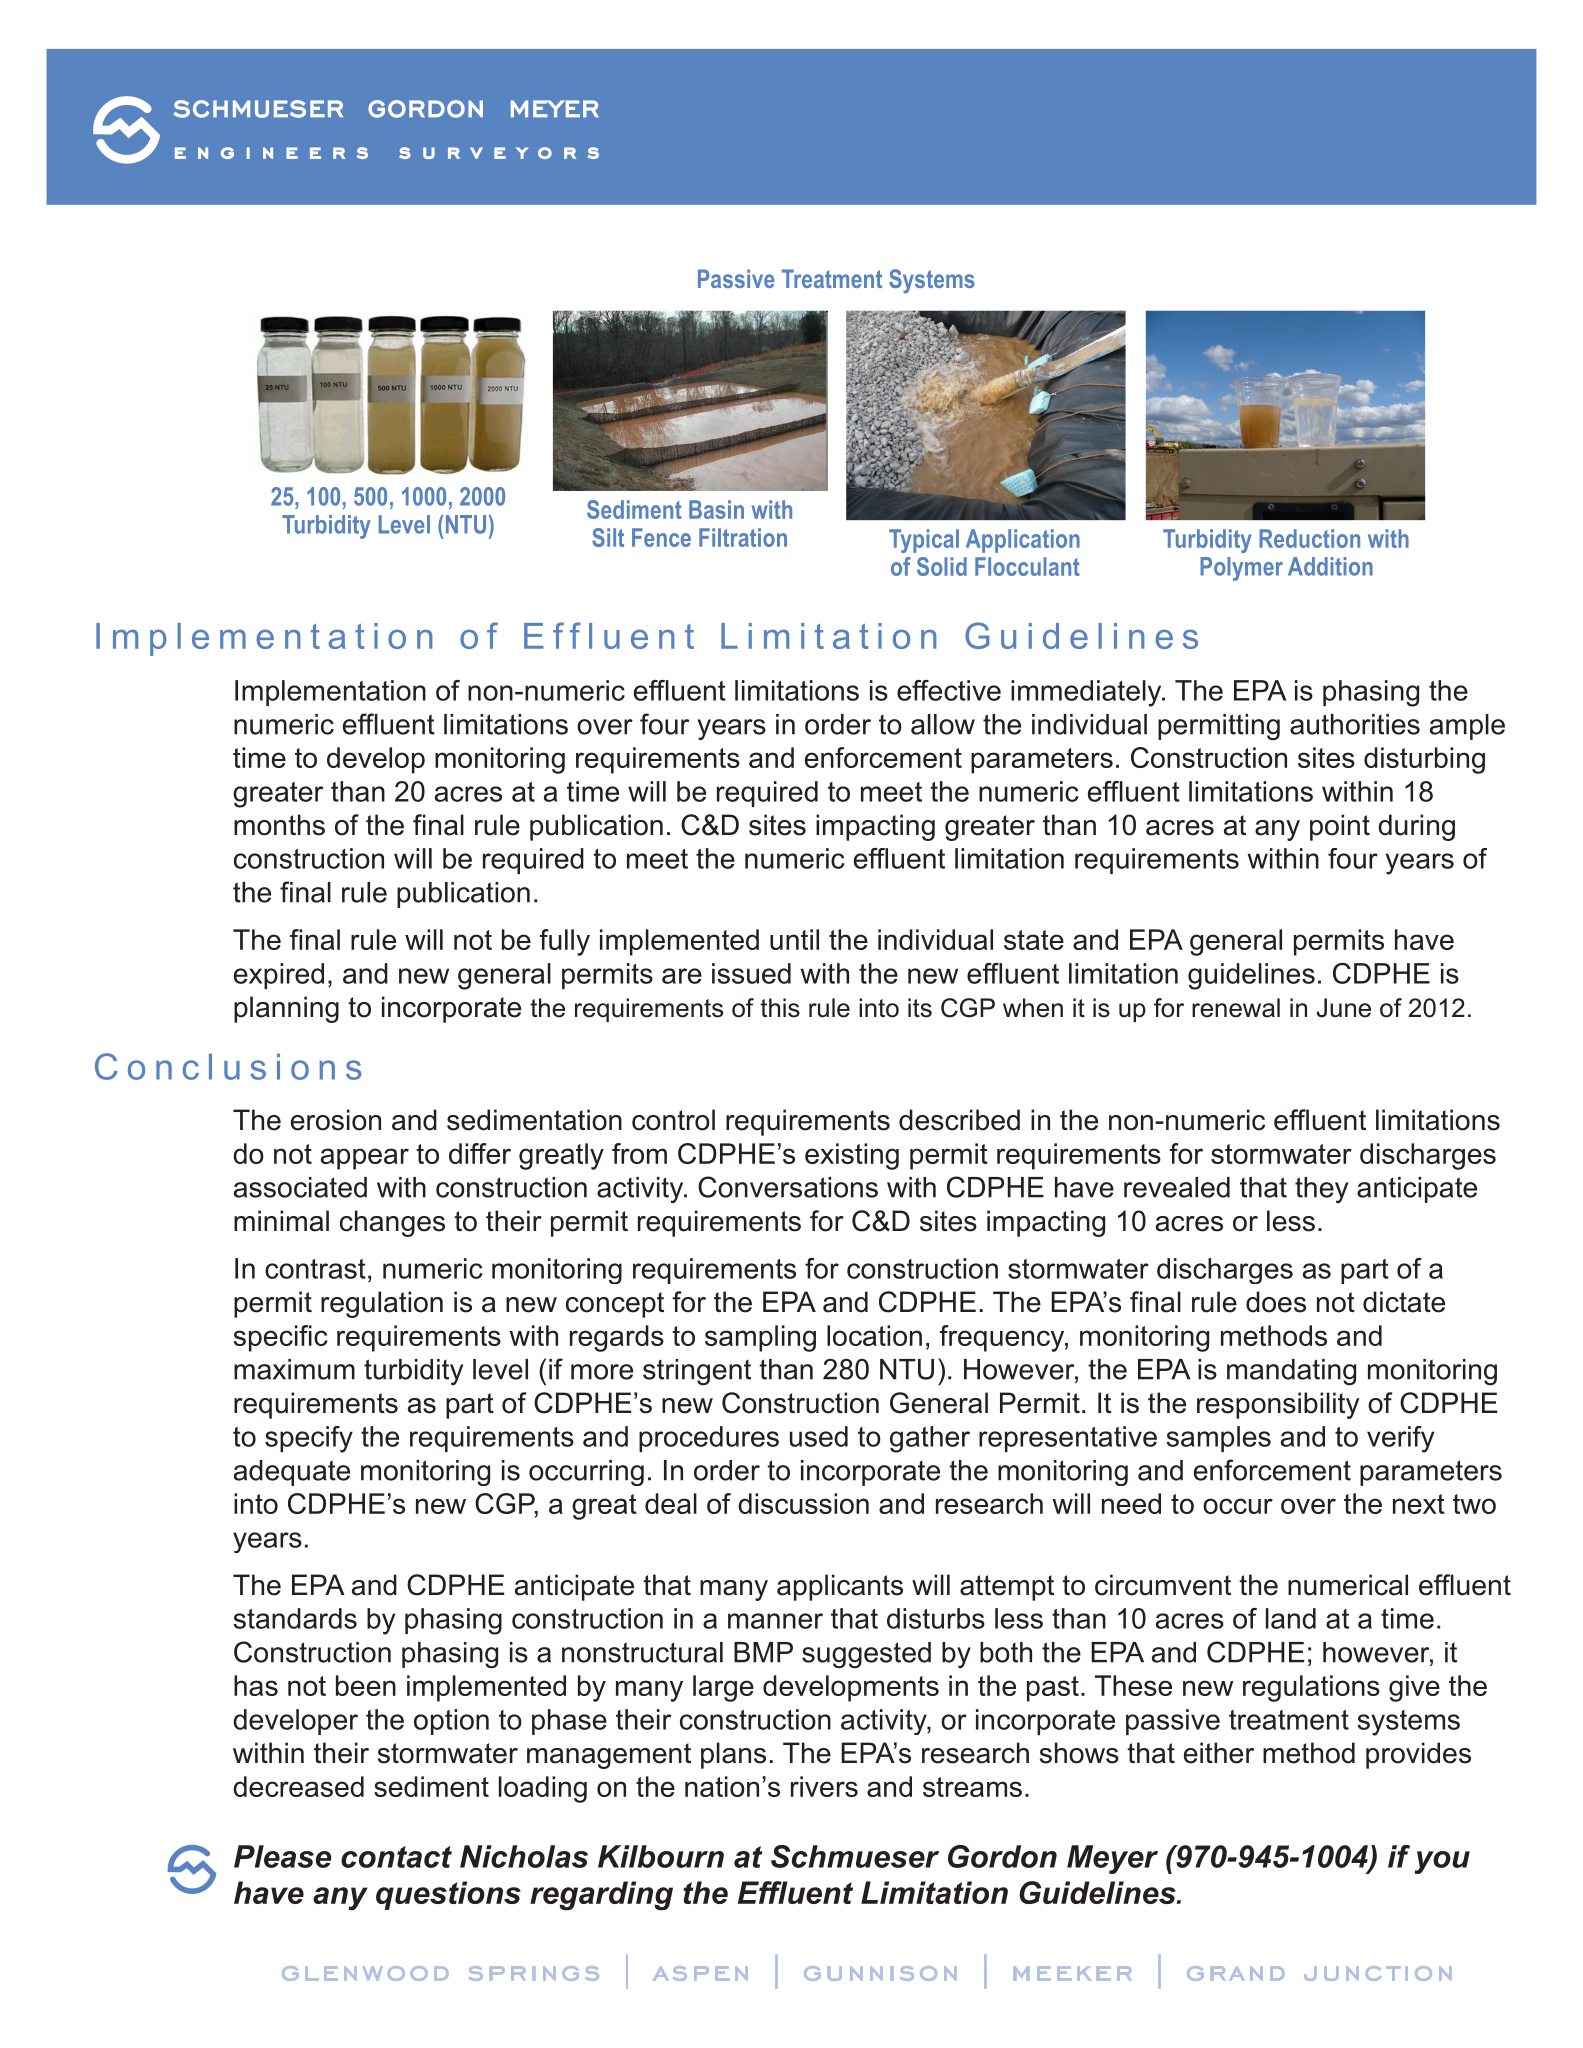 Image resolution: width=1583 pixels, height=2048 pixels. Describe the element at coordinates (1309, 538) in the page. I see `Reduction` at that location.
